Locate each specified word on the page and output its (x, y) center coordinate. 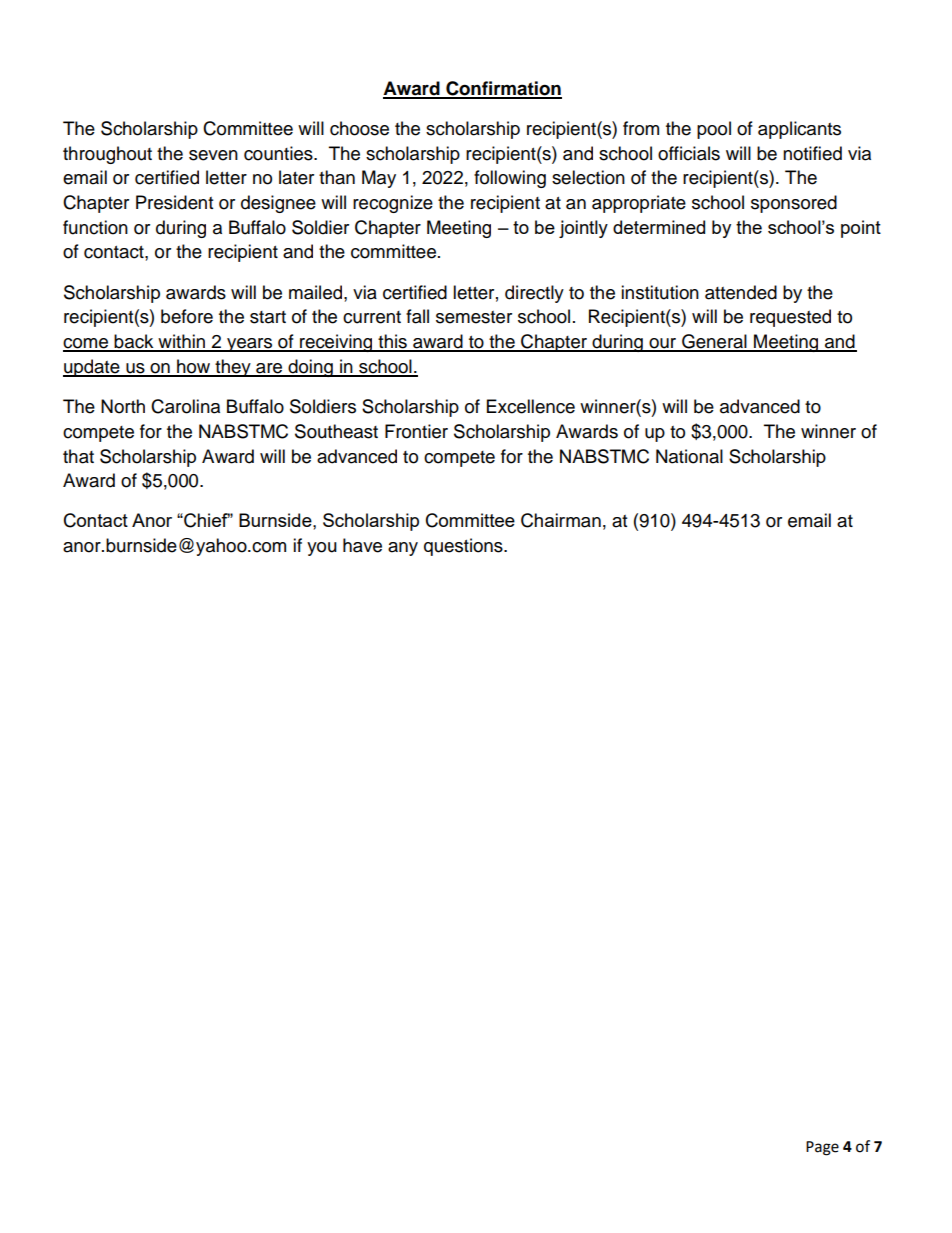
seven (213, 155)
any (403, 549)
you (322, 549)
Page (822, 1148)
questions (464, 547)
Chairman (561, 520)
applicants (799, 130)
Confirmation (503, 89)
